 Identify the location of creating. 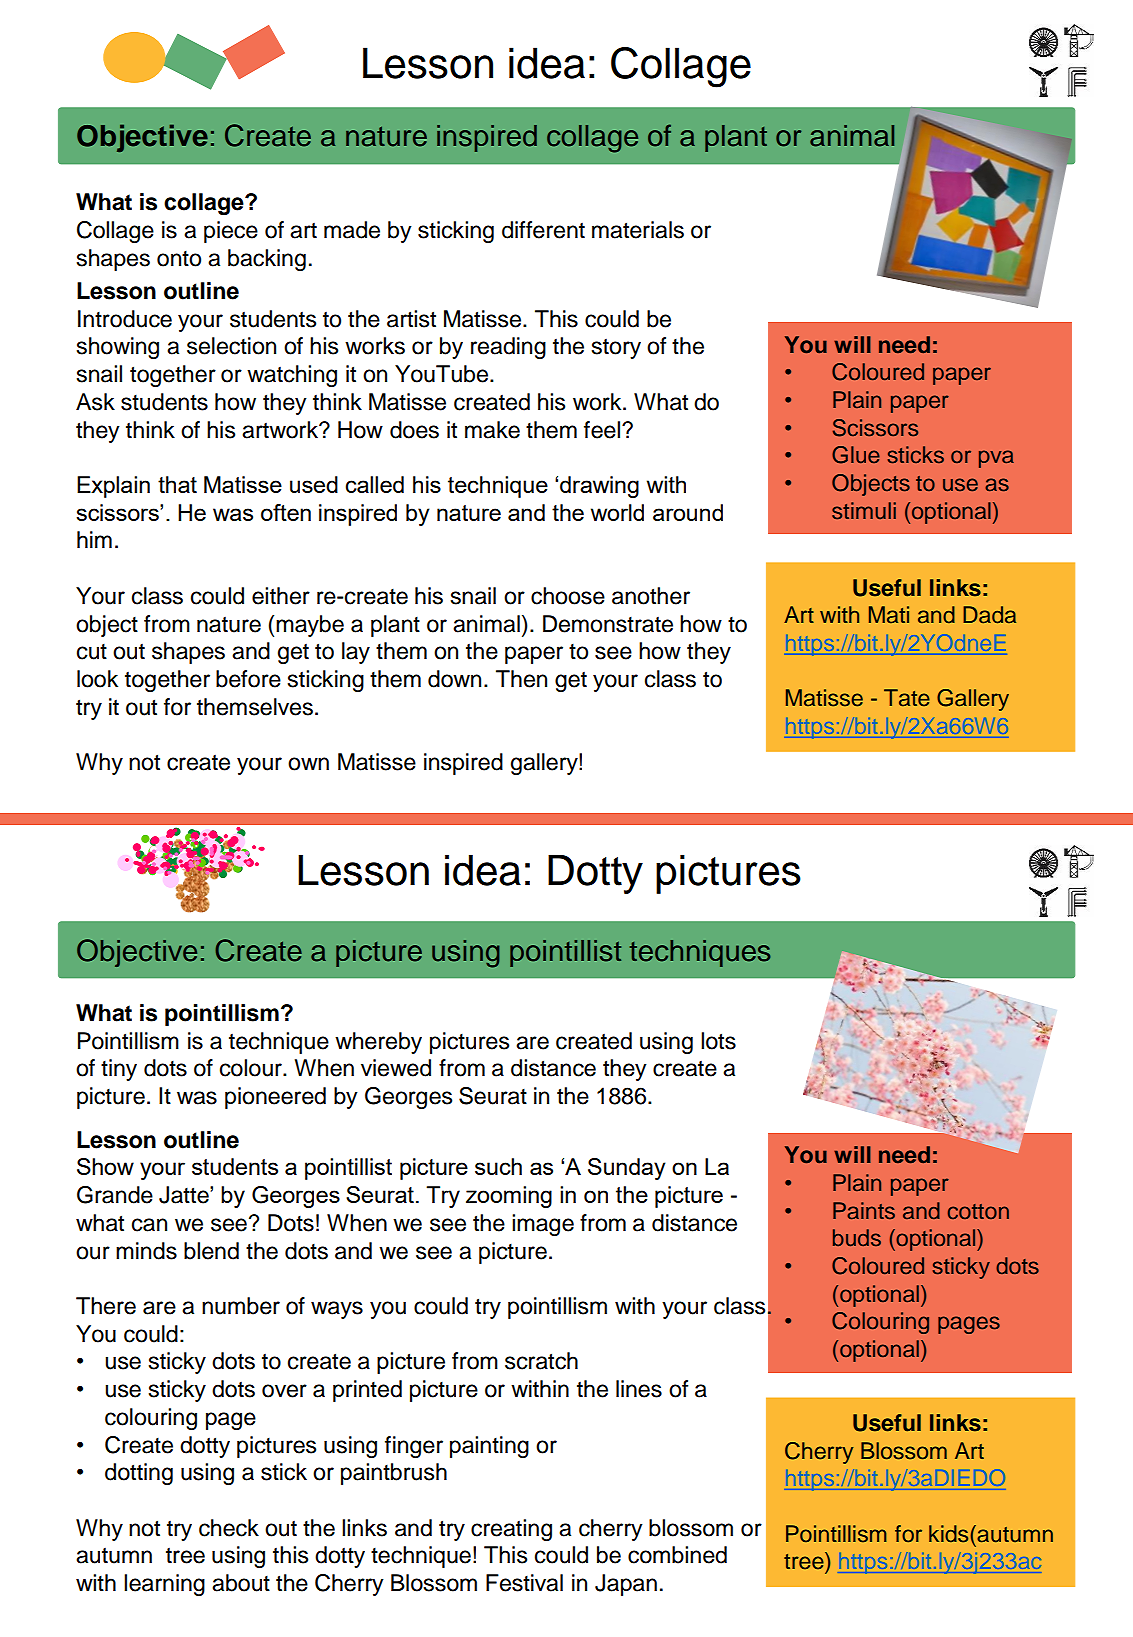
(511, 1530).
